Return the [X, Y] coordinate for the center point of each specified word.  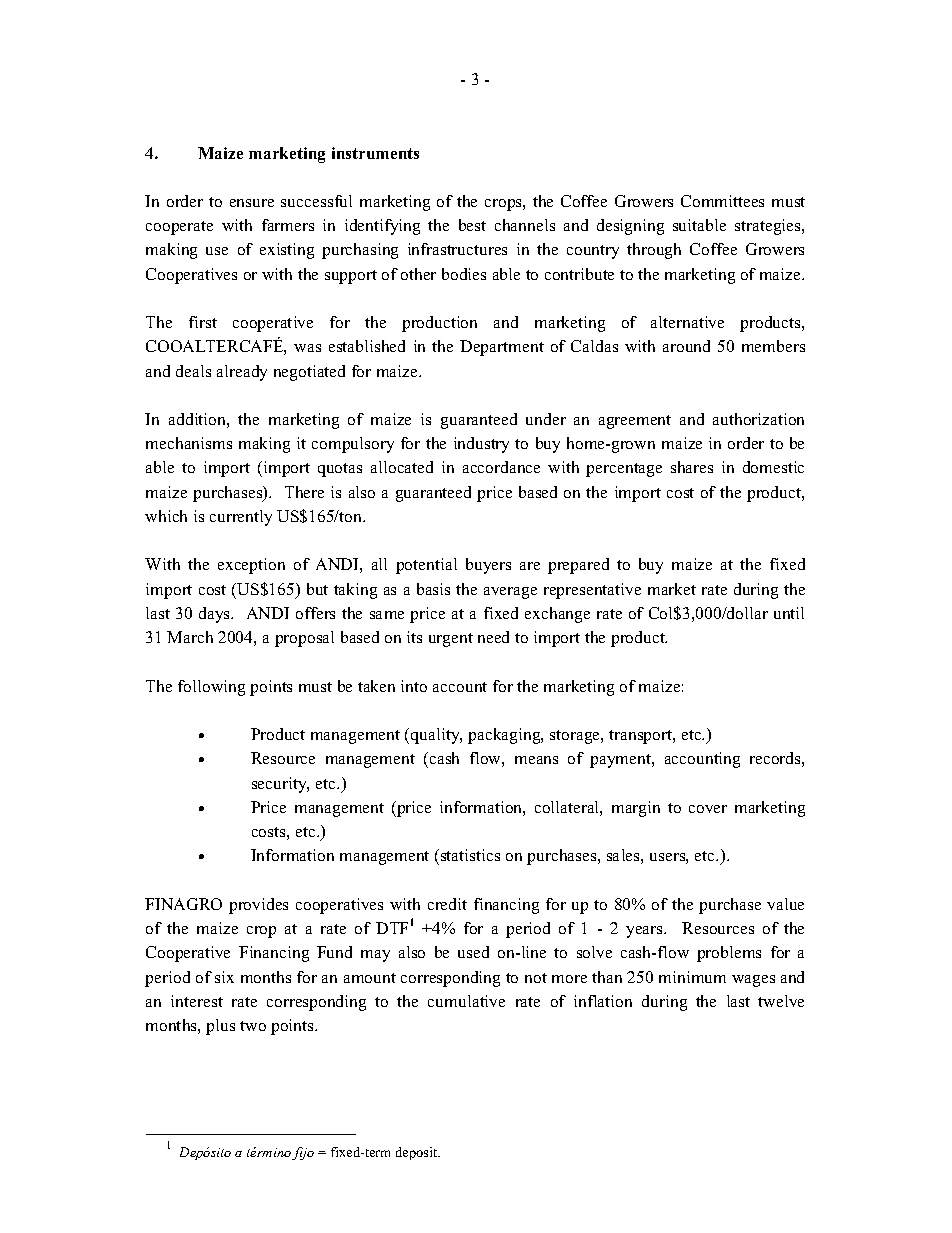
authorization [758, 419]
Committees [722, 201]
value [785, 904]
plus [220, 1027]
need [493, 637]
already [242, 373]
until [789, 613]
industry [481, 445]
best [472, 225]
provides [258, 906]
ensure [252, 203]
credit [447, 904]
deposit [418, 1153]
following [211, 688]
